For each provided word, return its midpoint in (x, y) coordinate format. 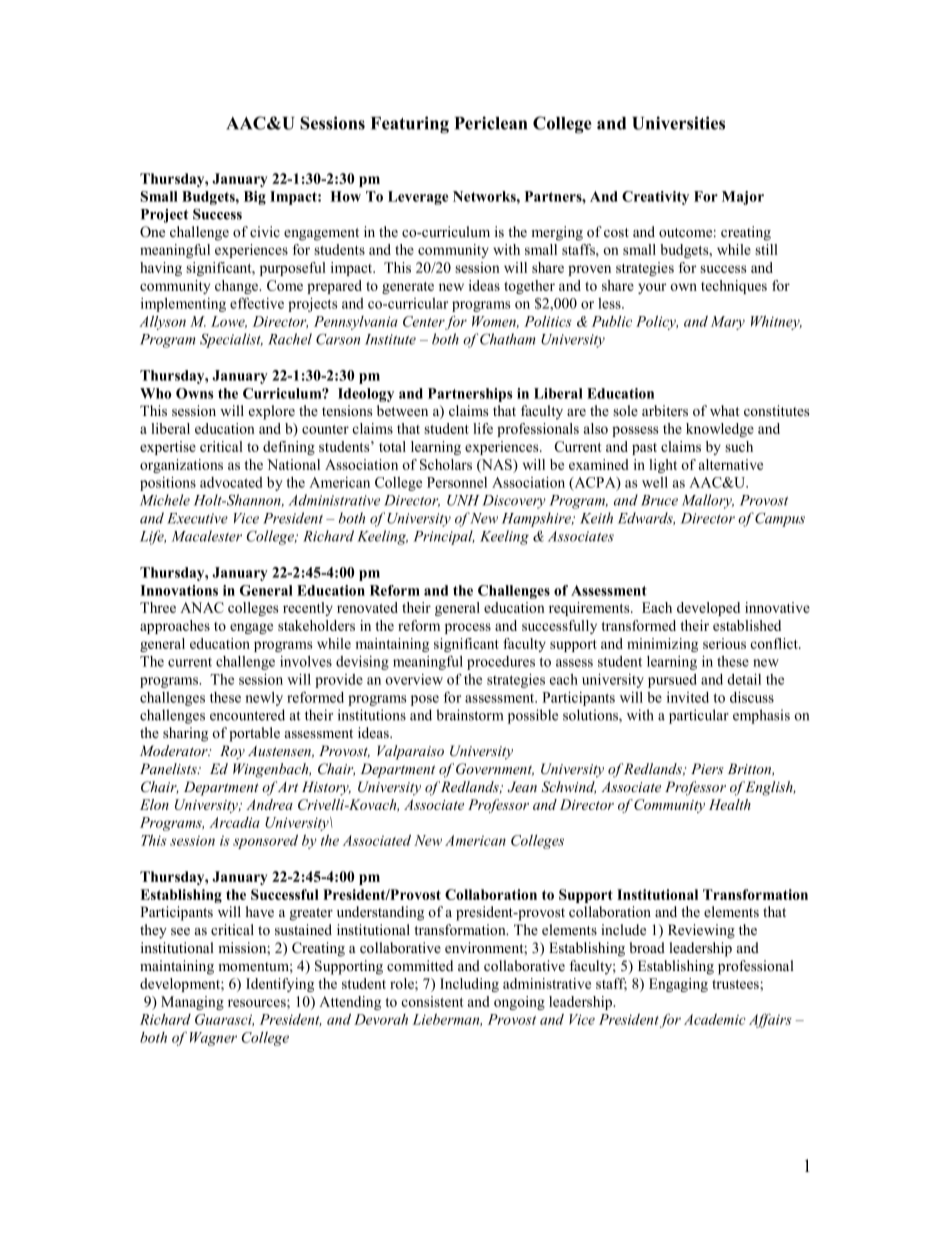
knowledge (720, 430)
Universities (678, 123)
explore (272, 412)
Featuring (410, 125)
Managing (192, 1003)
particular (699, 716)
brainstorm (469, 715)
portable (254, 734)
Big (255, 198)
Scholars (446, 464)
